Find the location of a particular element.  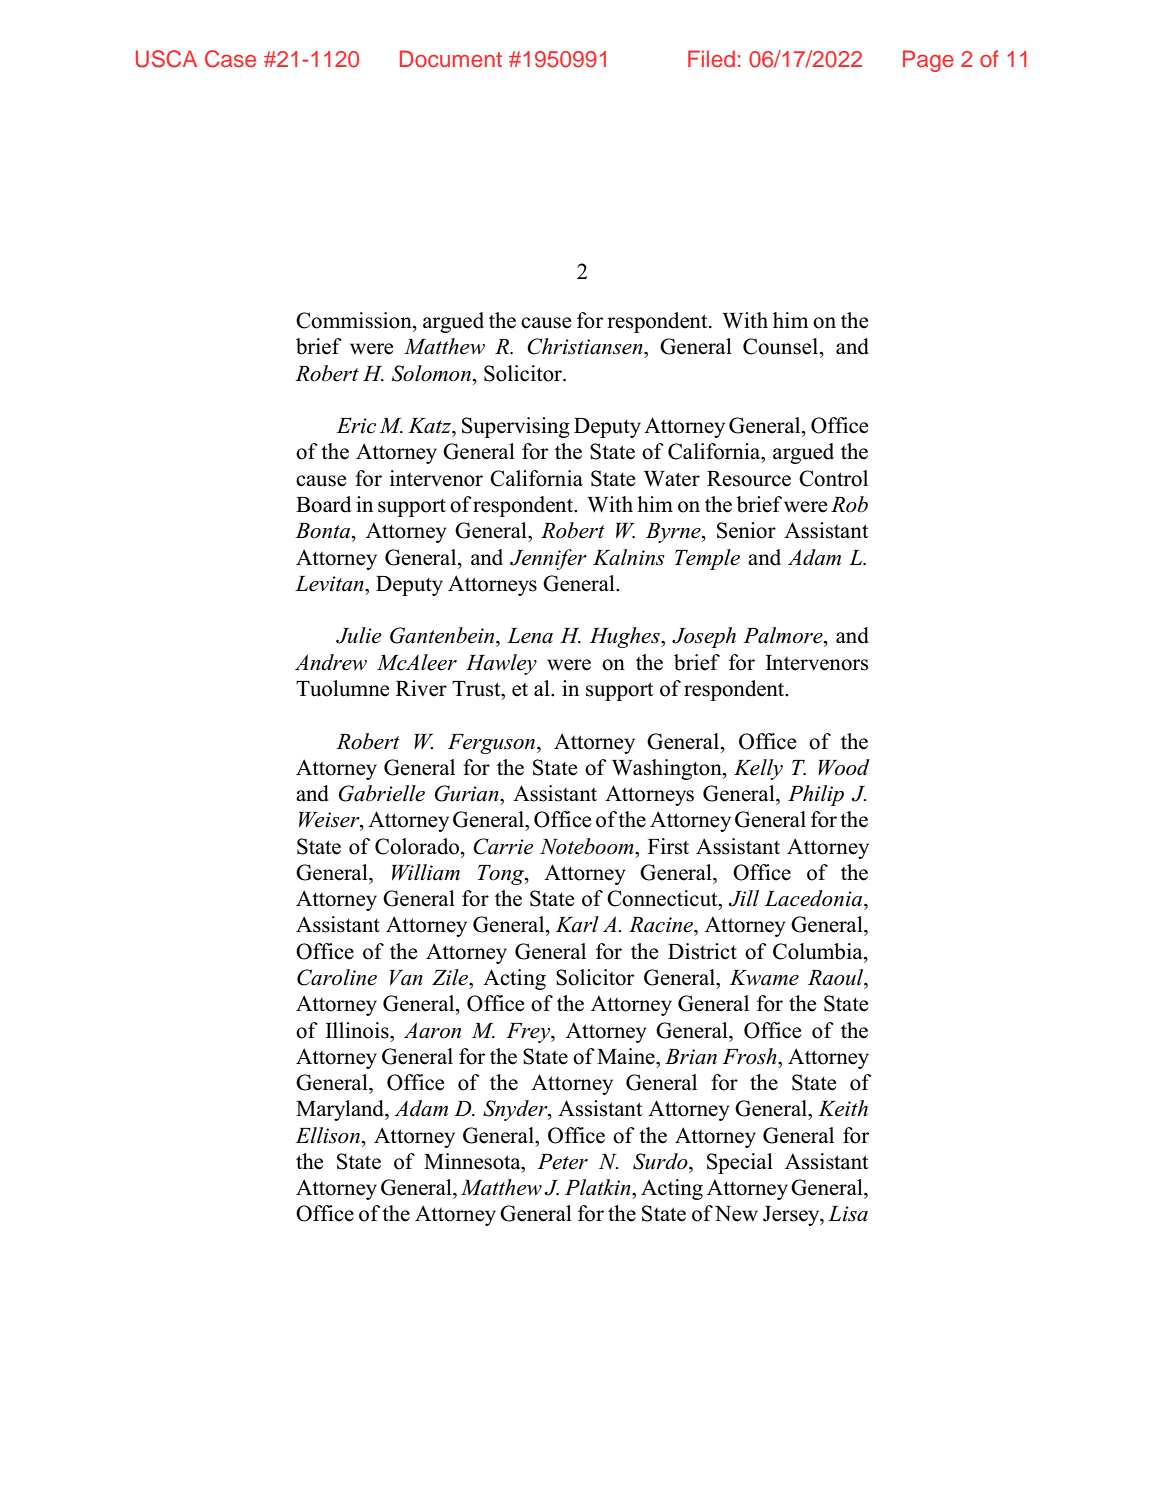

Joseph is located at coordinates (704, 637).
